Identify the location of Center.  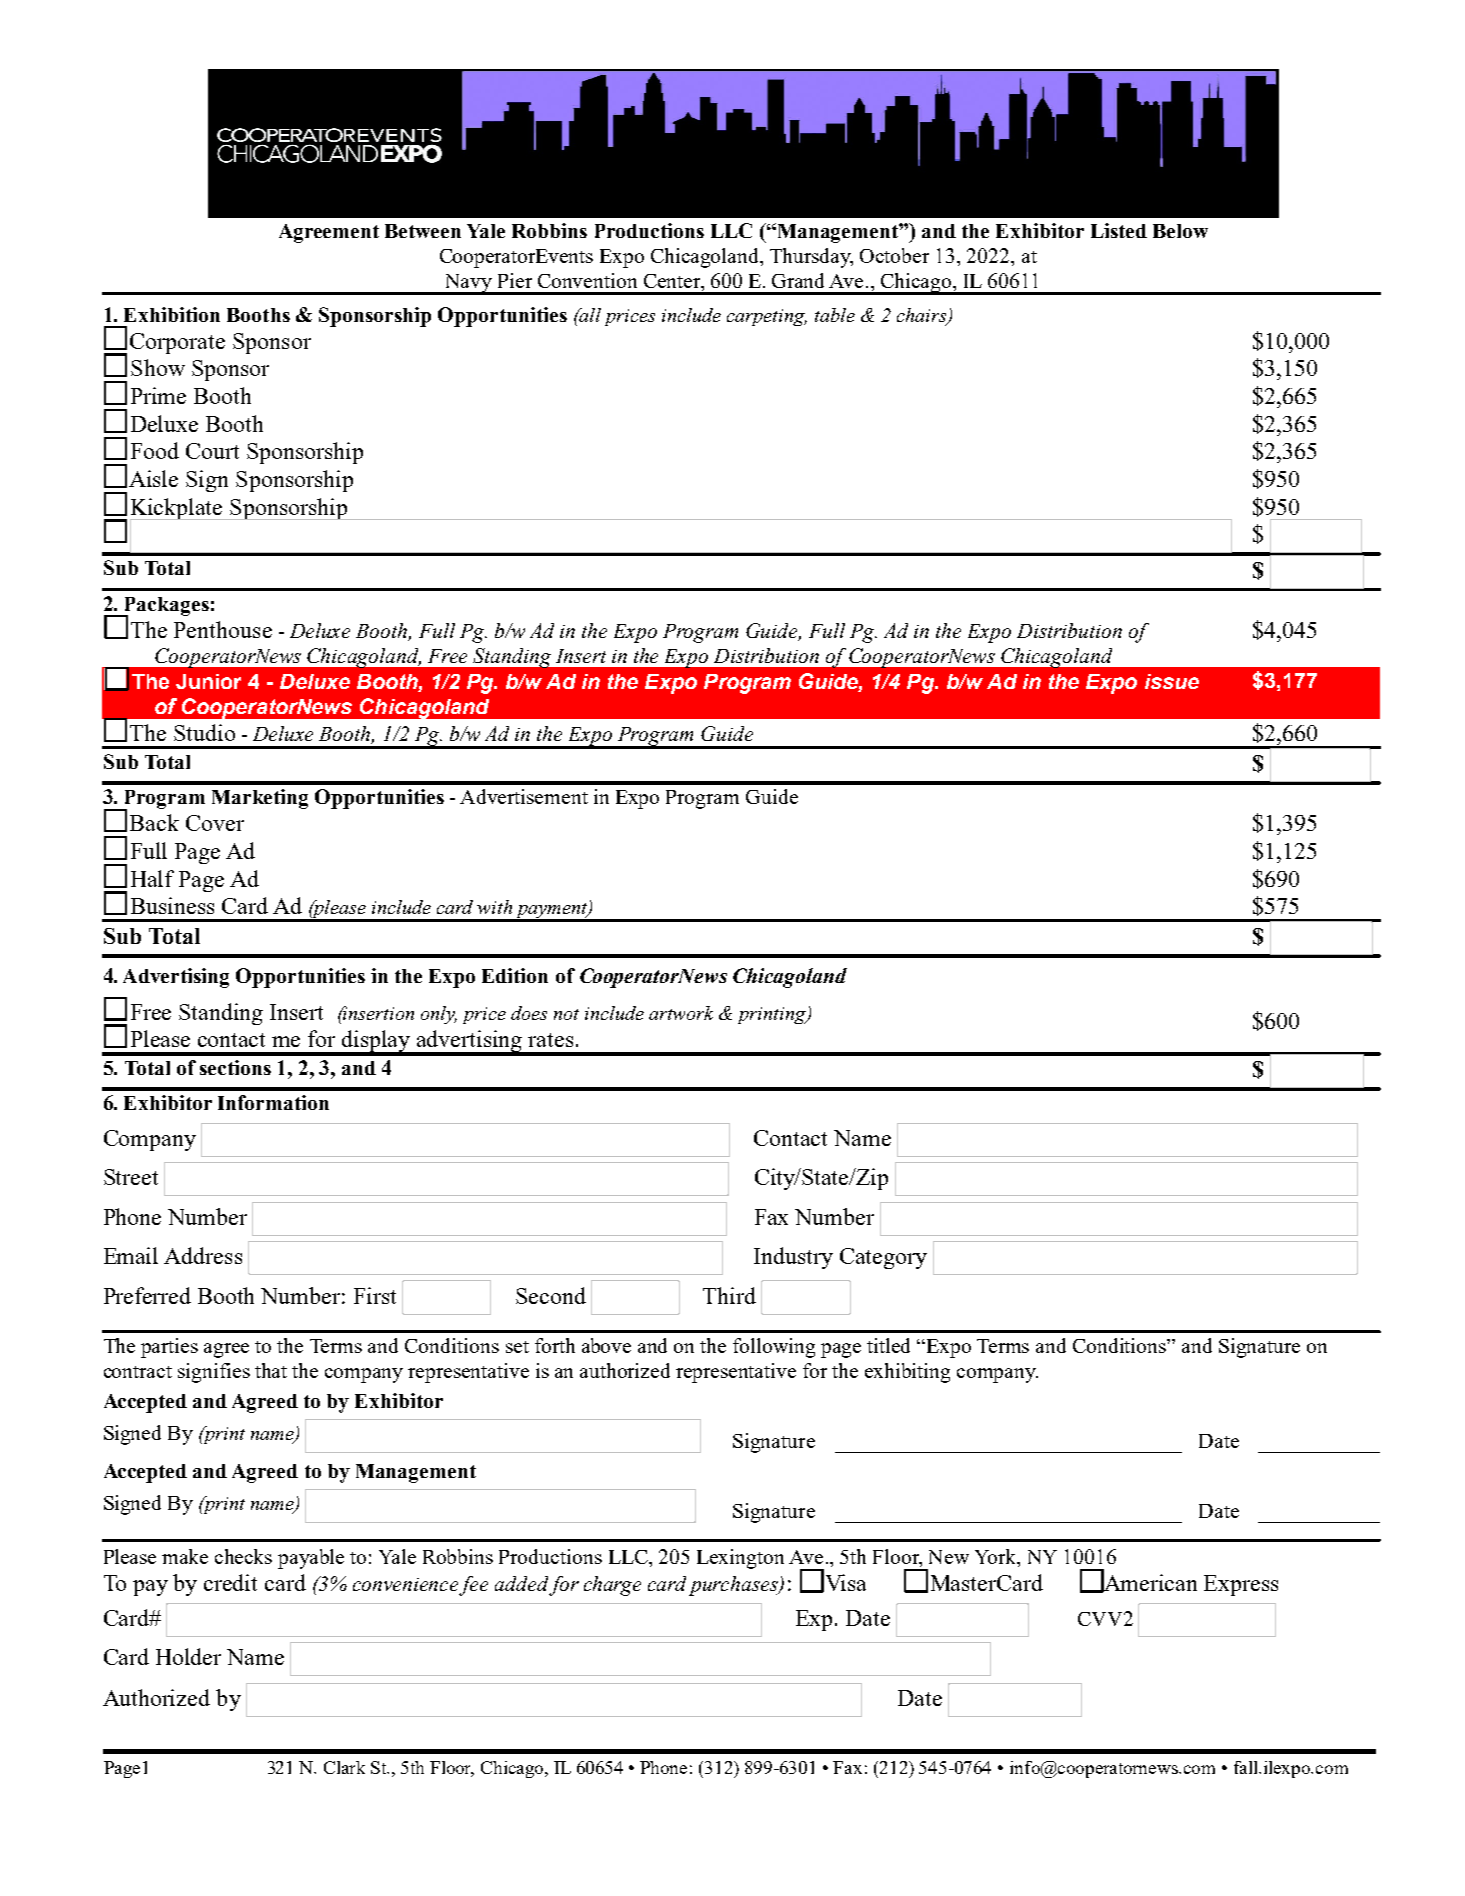
(673, 281).
